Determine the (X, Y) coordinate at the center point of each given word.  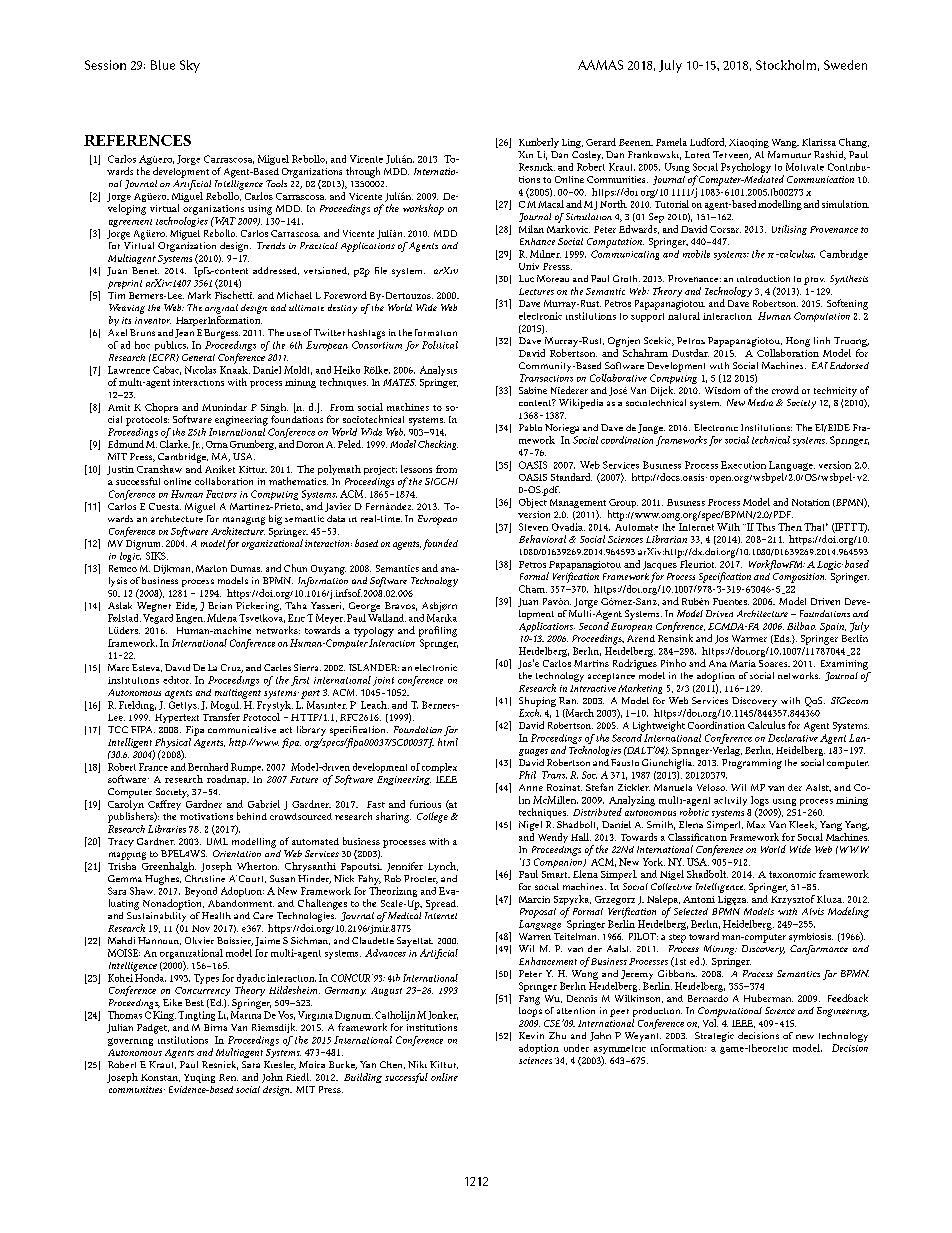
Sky (190, 66)
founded (440, 544)
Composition (799, 578)
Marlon (211, 568)
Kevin (531, 1035)
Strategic (714, 1037)
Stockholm (786, 65)
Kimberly (539, 143)
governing (130, 1042)
